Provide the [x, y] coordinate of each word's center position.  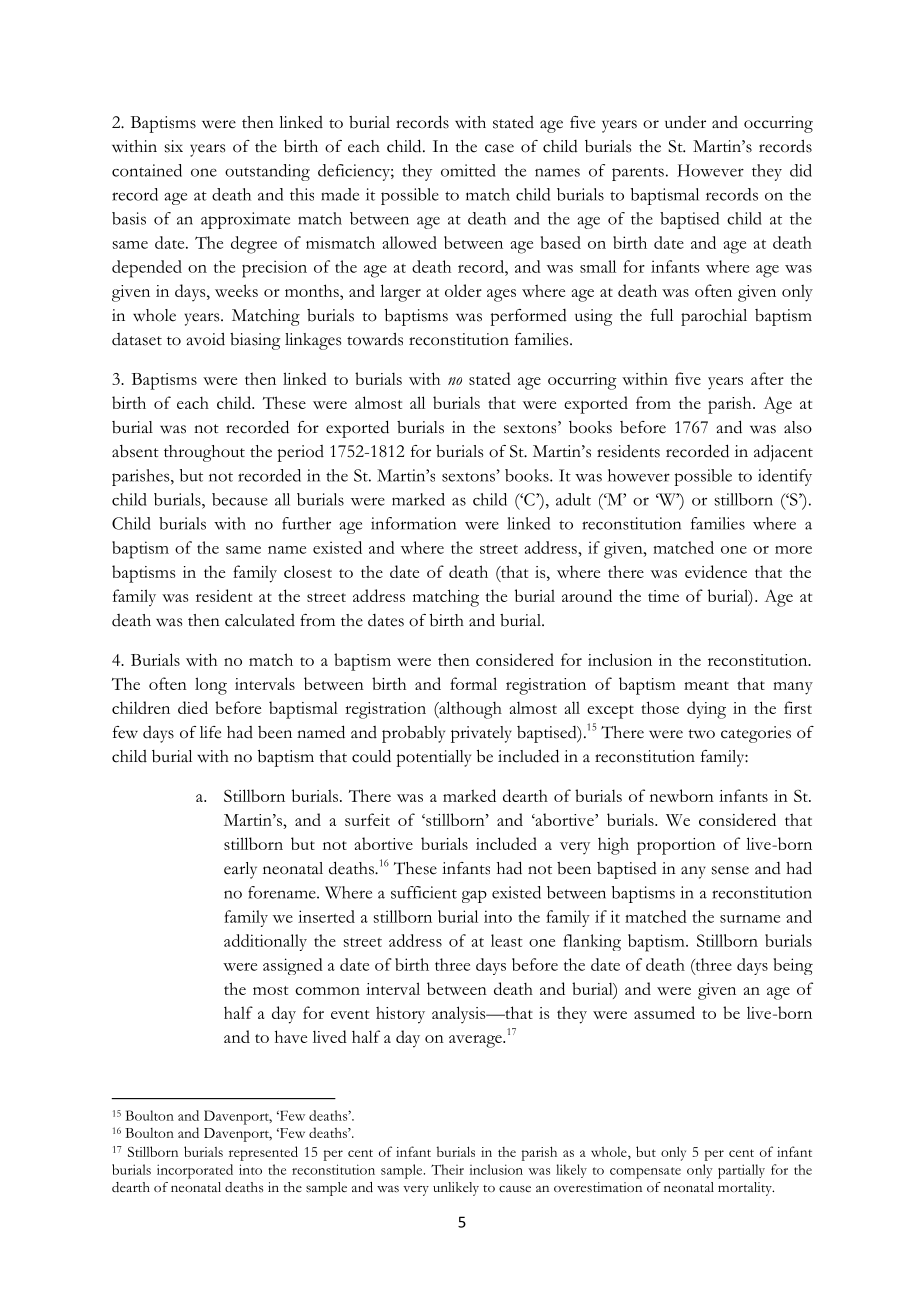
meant [706, 685]
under [685, 122]
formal [473, 683]
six [174, 146]
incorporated [195, 1171]
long [211, 686]
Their [447, 1169]
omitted [468, 170]
